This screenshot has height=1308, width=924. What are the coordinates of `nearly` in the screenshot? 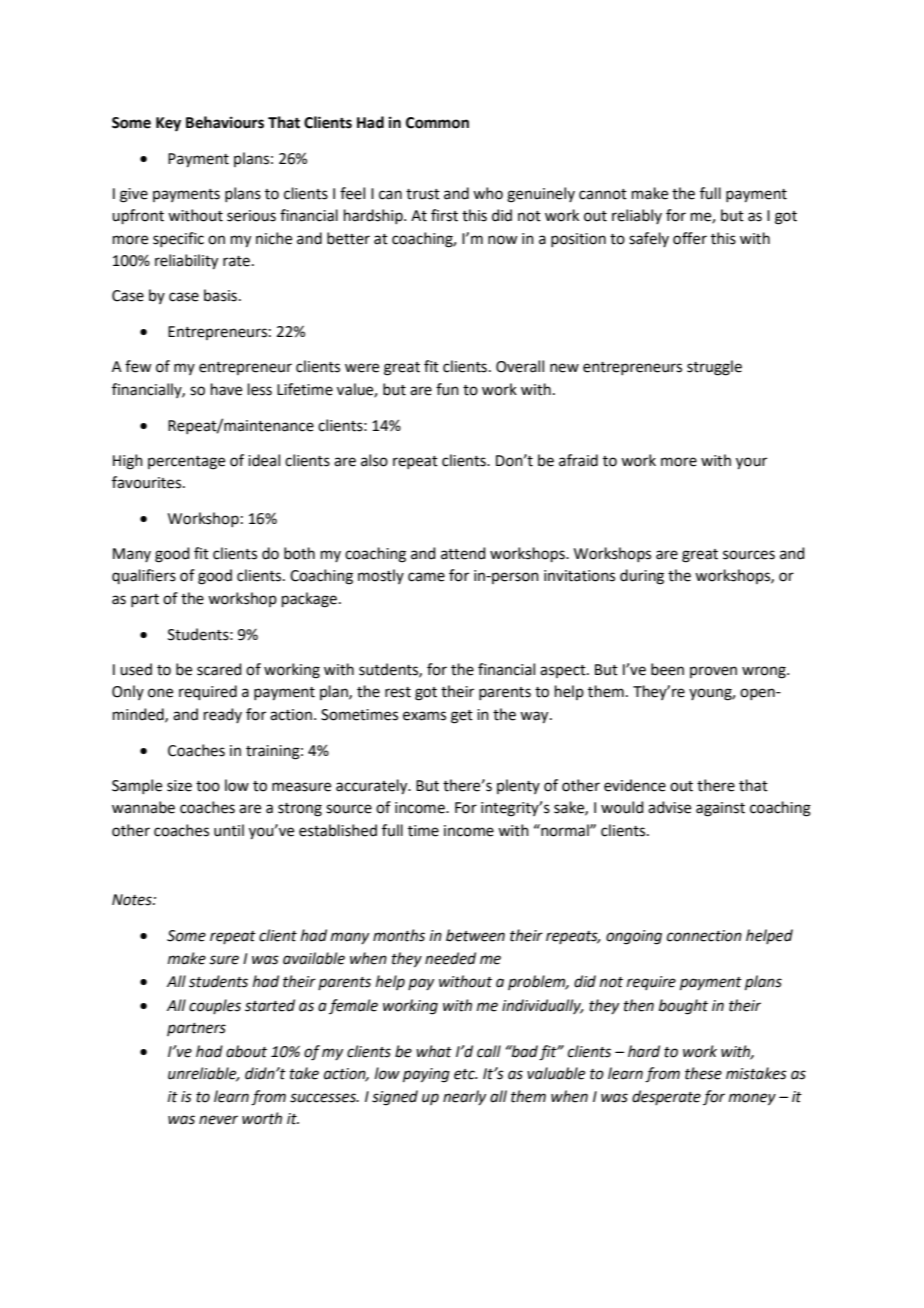 It's located at (464, 1097).
